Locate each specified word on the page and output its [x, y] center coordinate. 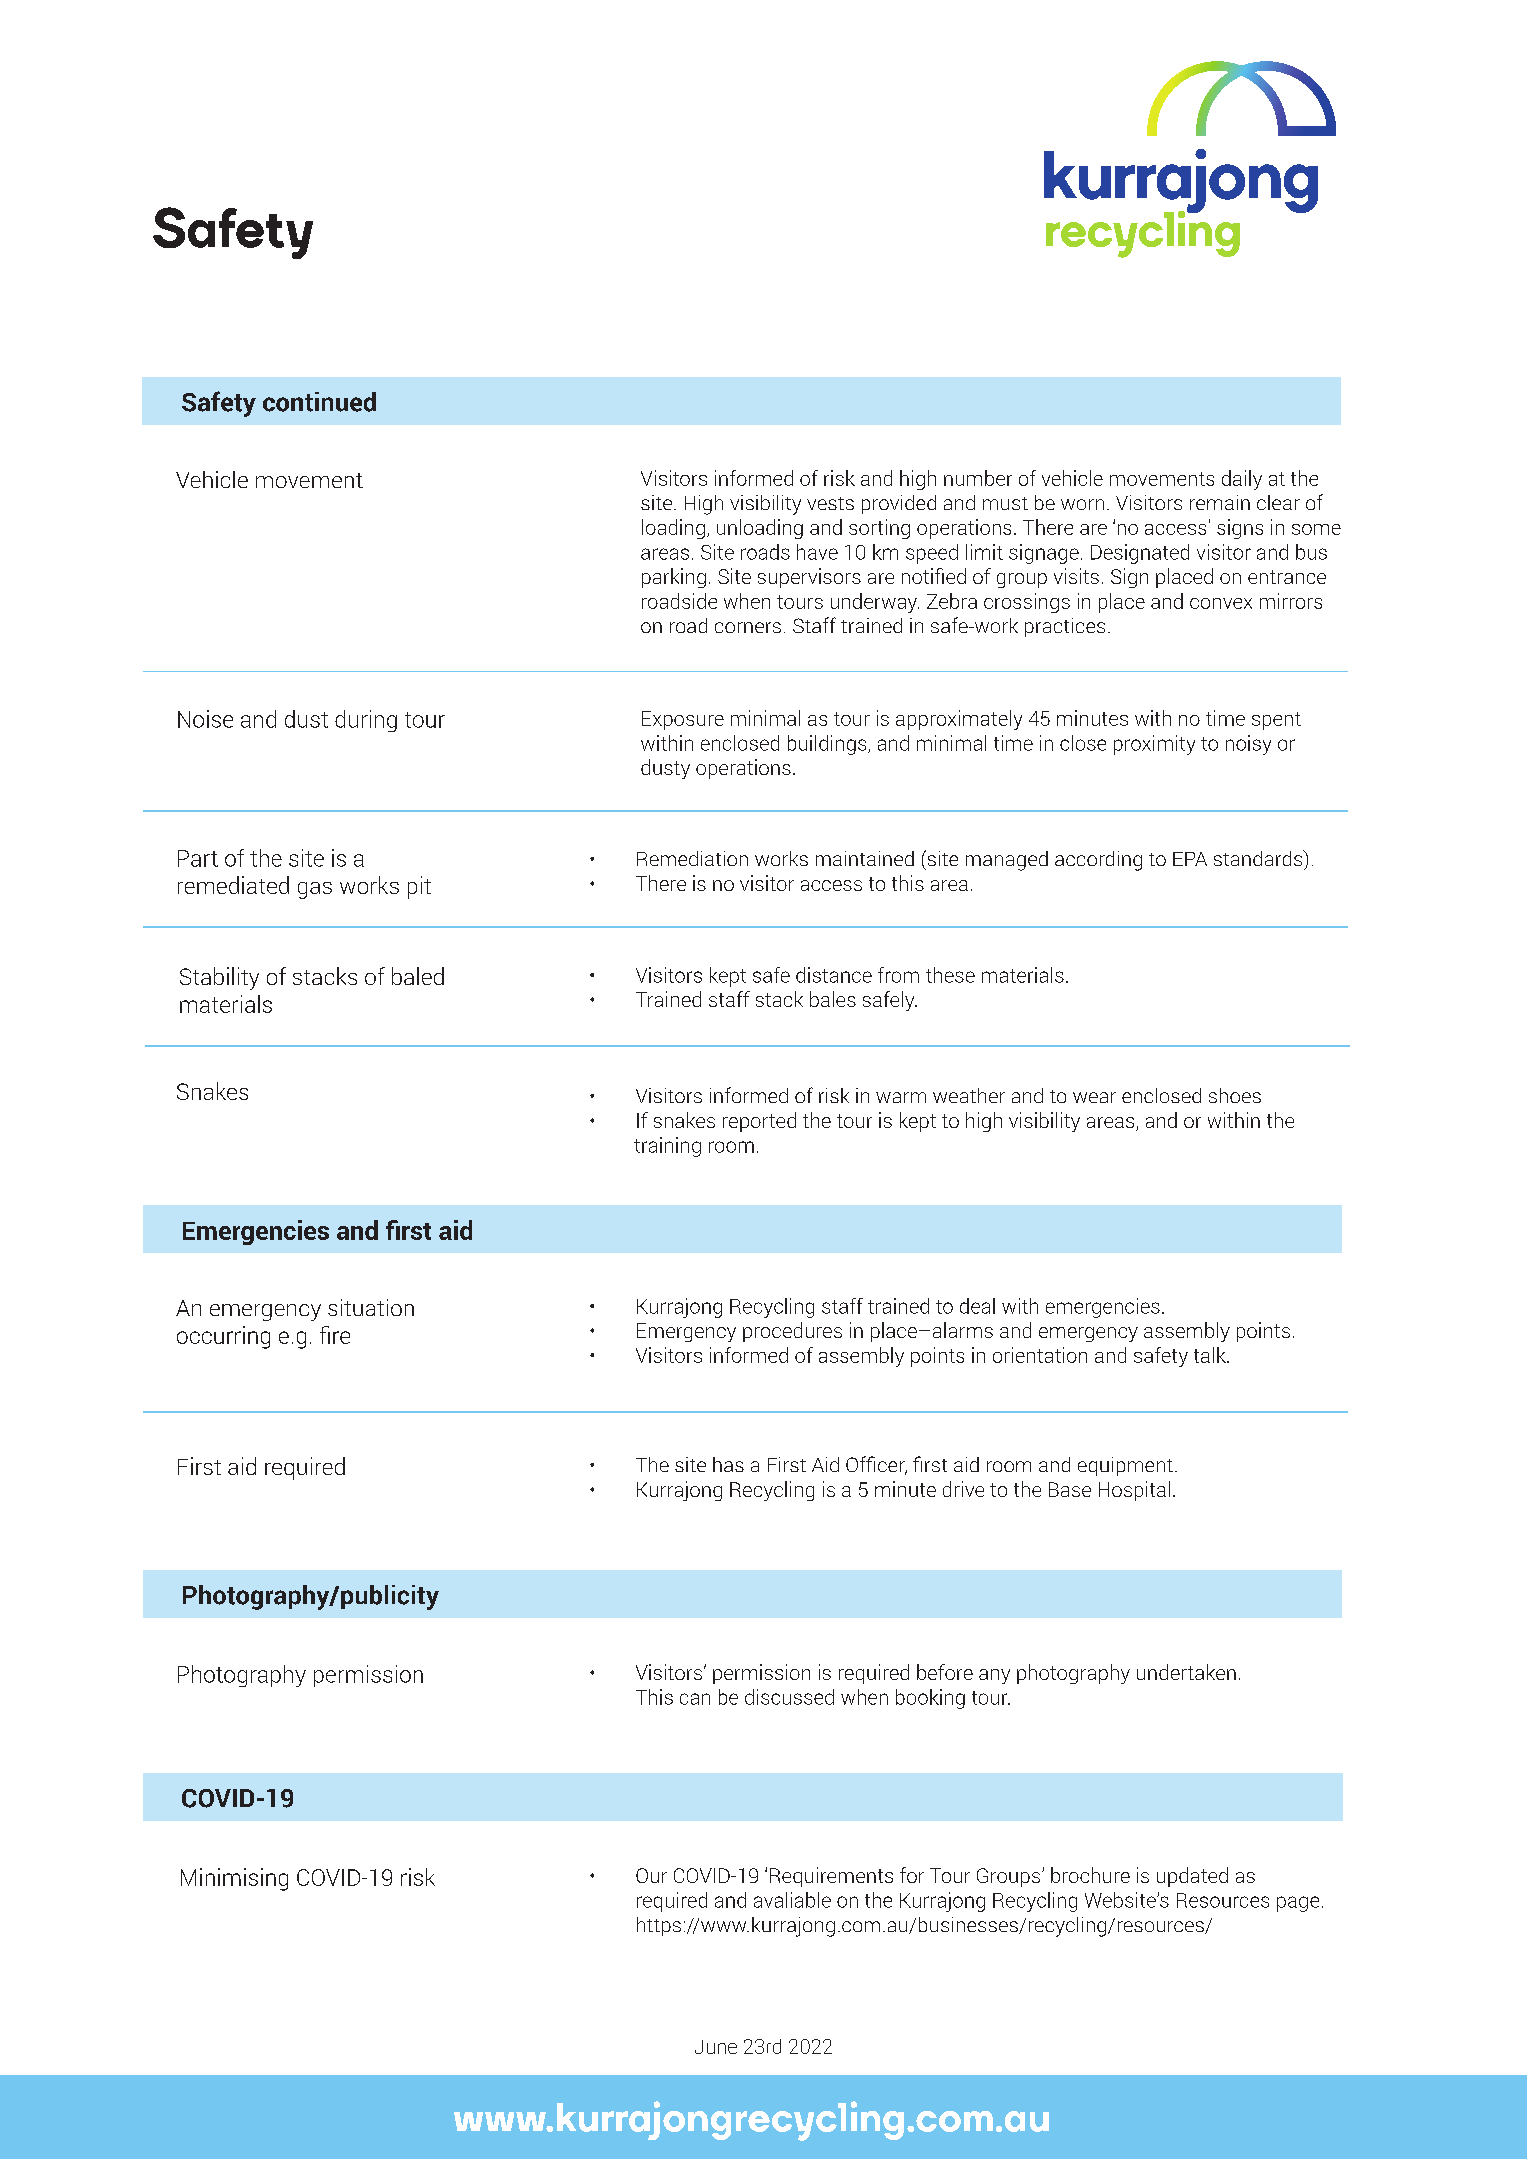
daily [1242, 480]
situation [371, 1307]
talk [1211, 1355]
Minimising [234, 1879]
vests [830, 503]
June [716, 2047]
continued [319, 402]
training [667, 1147]
